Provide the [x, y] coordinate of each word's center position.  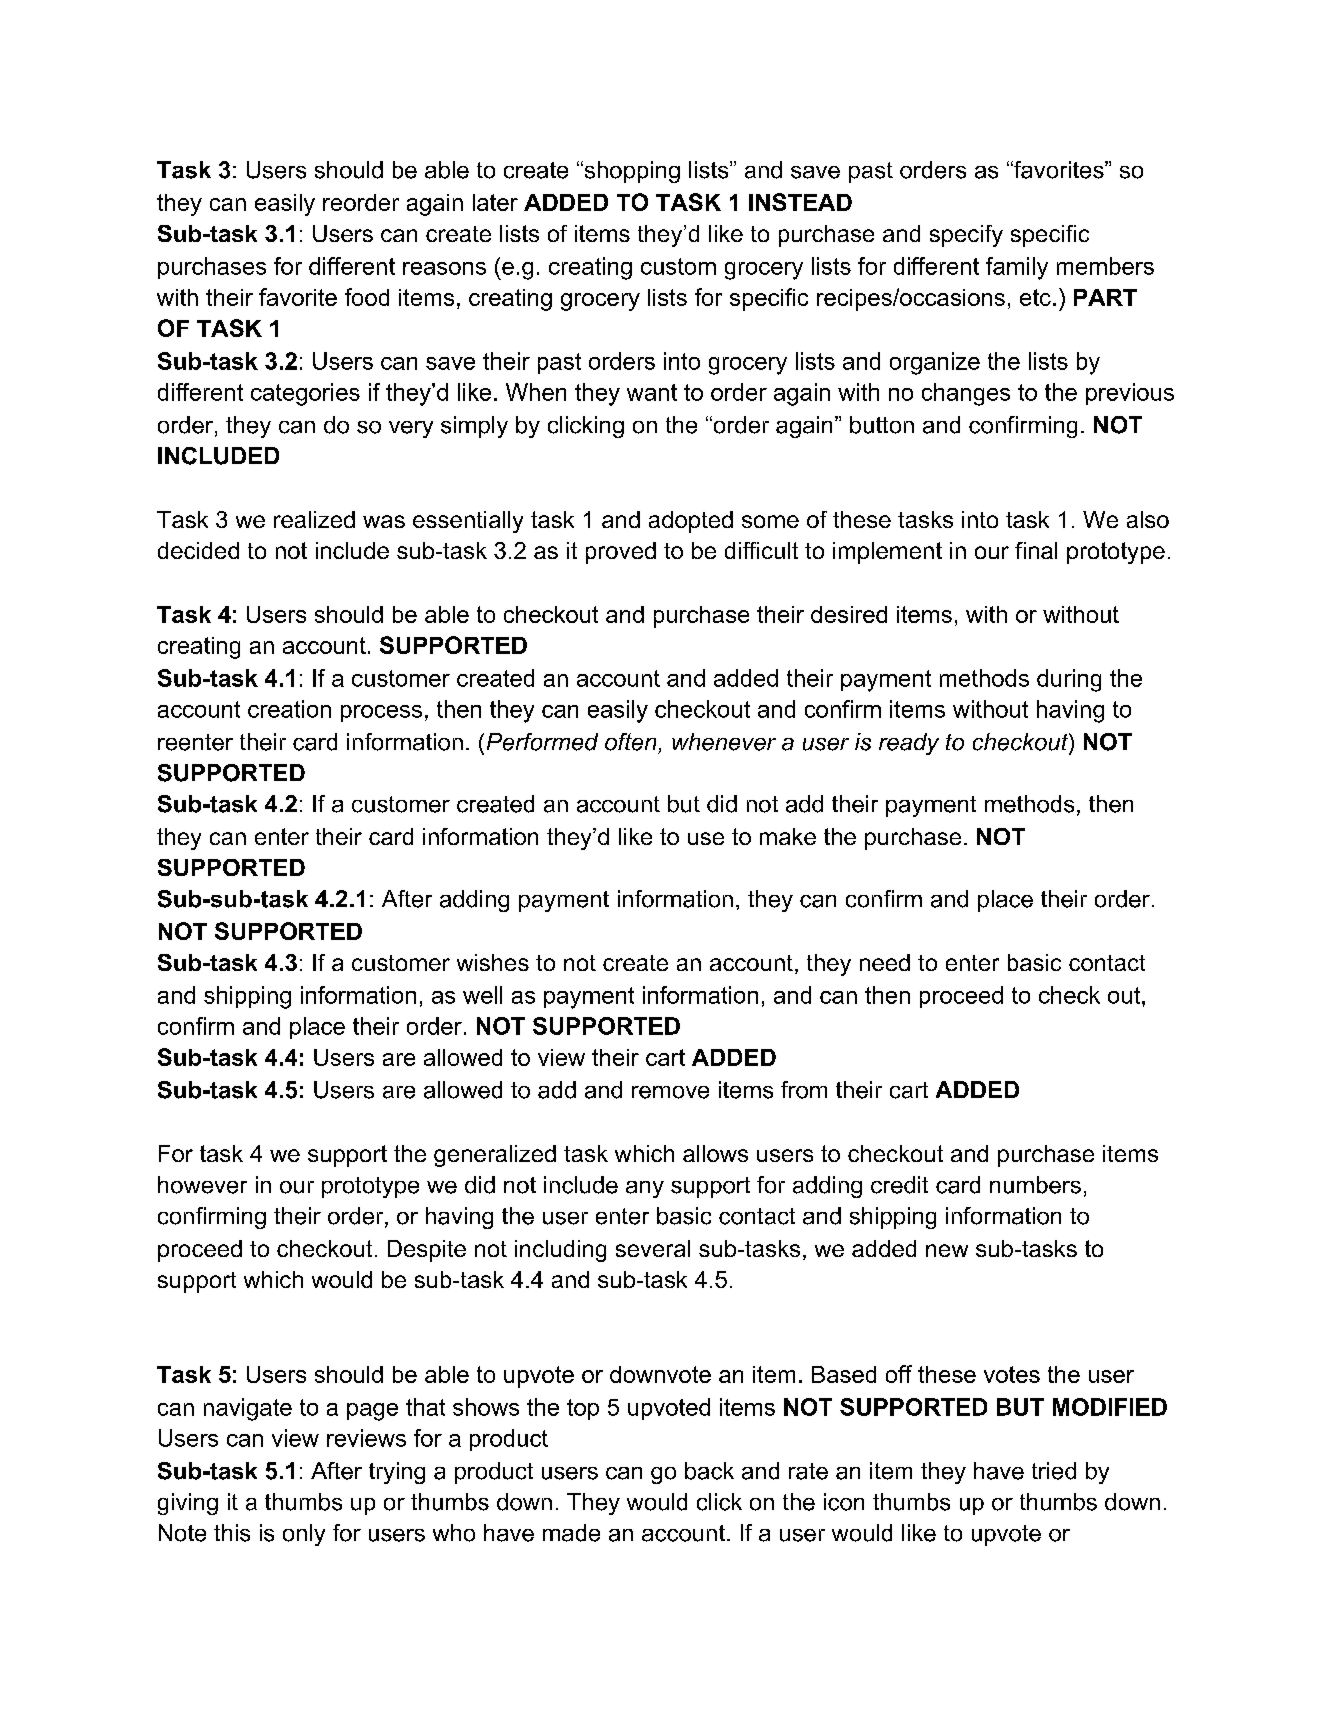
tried [1054, 1471]
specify [966, 236]
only [304, 1535]
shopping [631, 172]
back [709, 1471]
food [367, 297]
